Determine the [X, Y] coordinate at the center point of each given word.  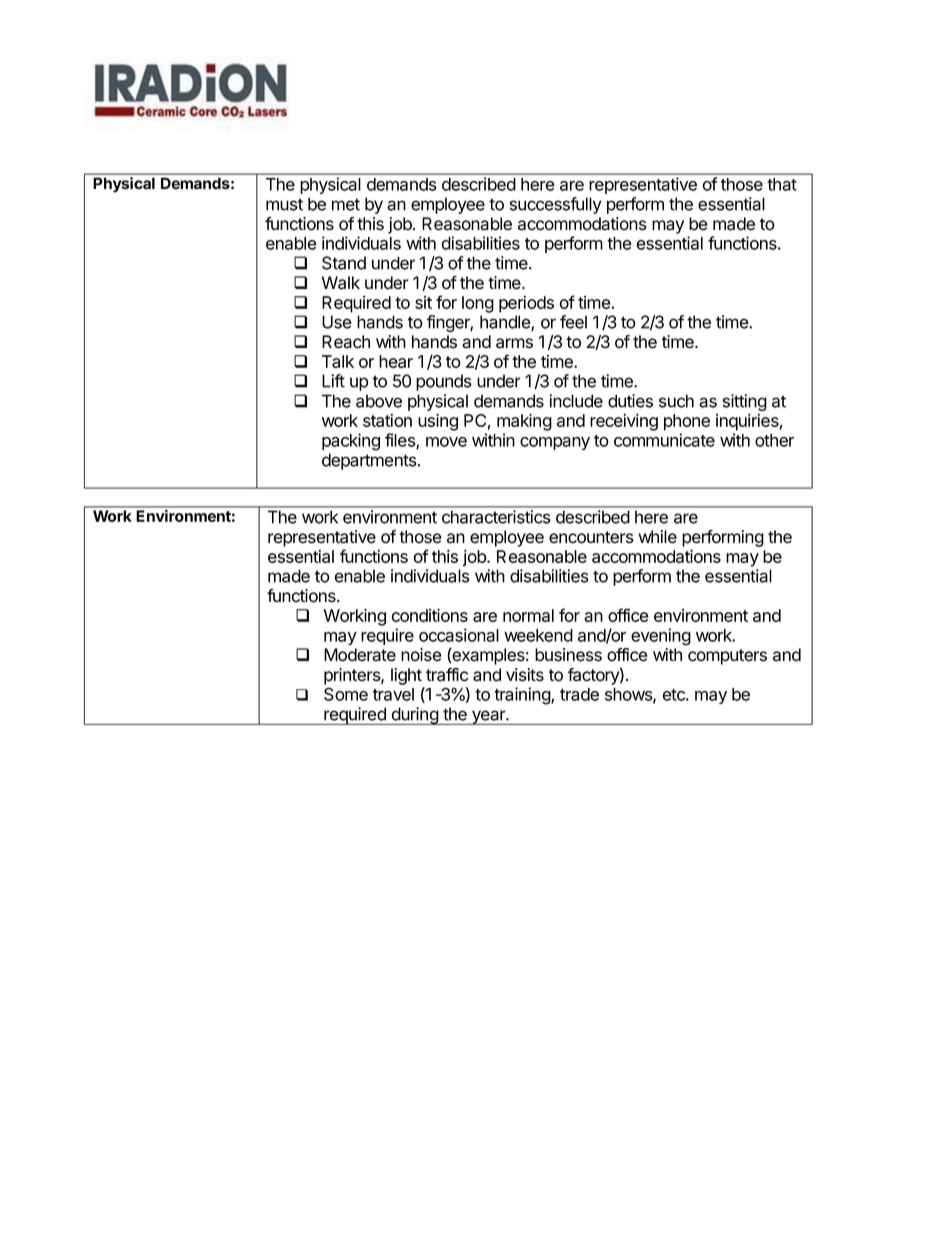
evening [661, 637]
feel [573, 322]
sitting [745, 402]
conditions [430, 615]
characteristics [496, 517]
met [346, 204]
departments [370, 461]
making [524, 422]
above [379, 401]
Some [346, 694]
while [657, 537]
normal [528, 615]
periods [526, 304]
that [782, 184]
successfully [556, 205]
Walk [341, 283]
